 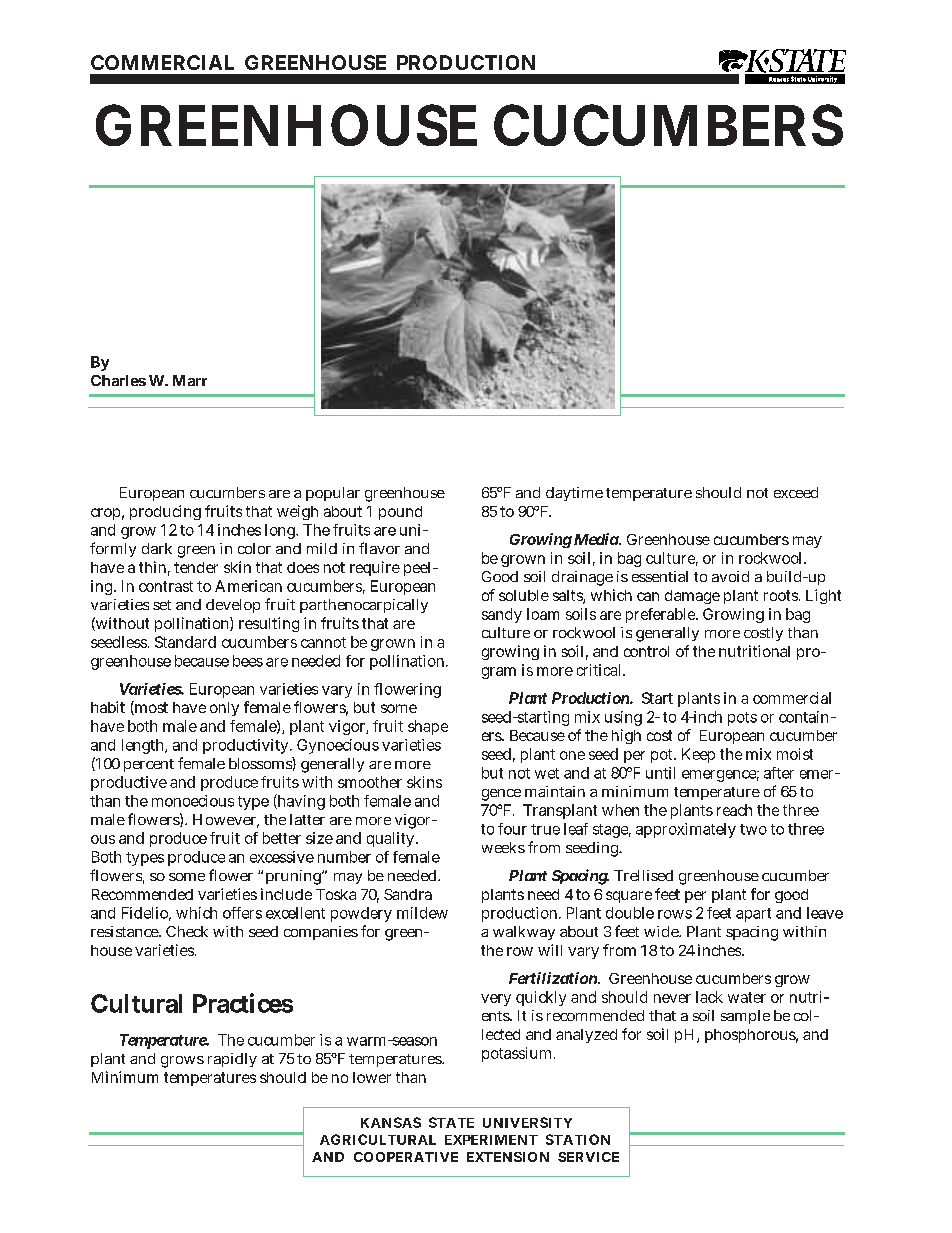 What do you see at coordinates (574, 494) in the screenshot?
I see `daytime` at bounding box center [574, 494].
